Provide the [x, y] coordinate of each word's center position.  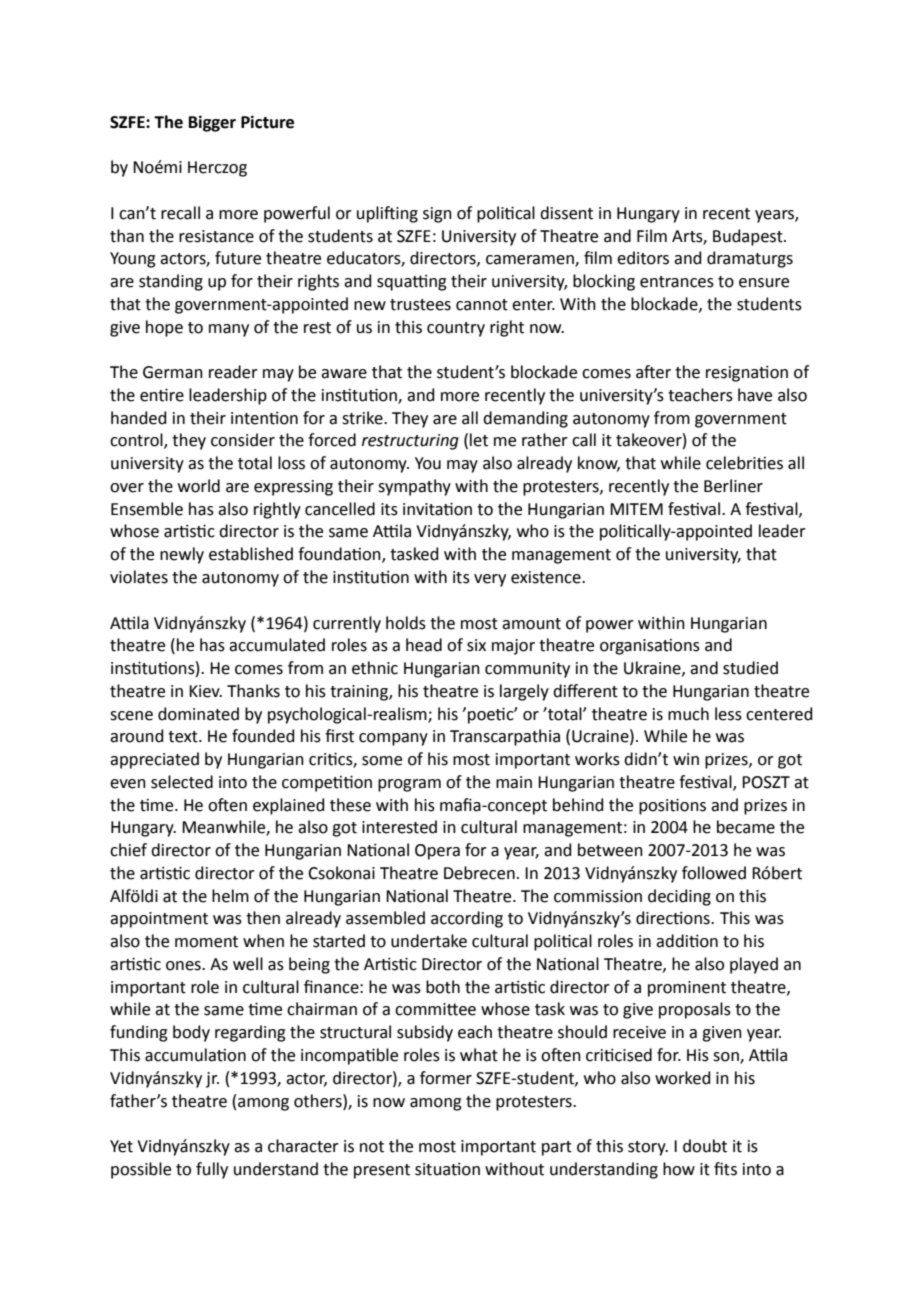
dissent [566, 213]
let [479, 440]
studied [750, 668]
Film [652, 235]
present [382, 1171]
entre [162, 395]
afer [653, 372]
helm [230, 896]
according [467, 919]
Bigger [212, 123]
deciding [679, 897]
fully [212, 1170]
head [424, 645]
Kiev [205, 691]
